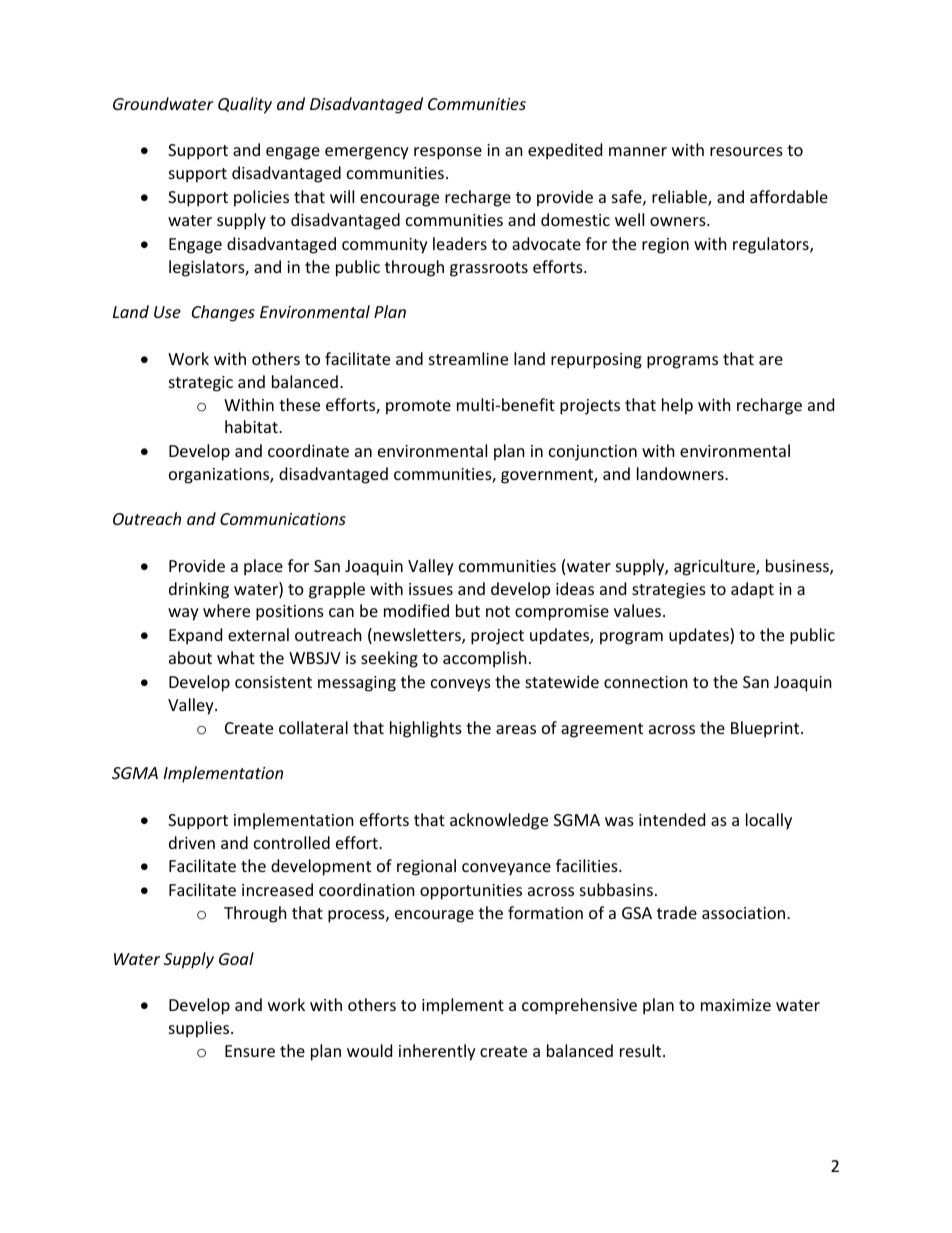 The image size is (952, 1233). What do you see at coordinates (250, 1051) in the image?
I see `Ensure` at bounding box center [250, 1051].
